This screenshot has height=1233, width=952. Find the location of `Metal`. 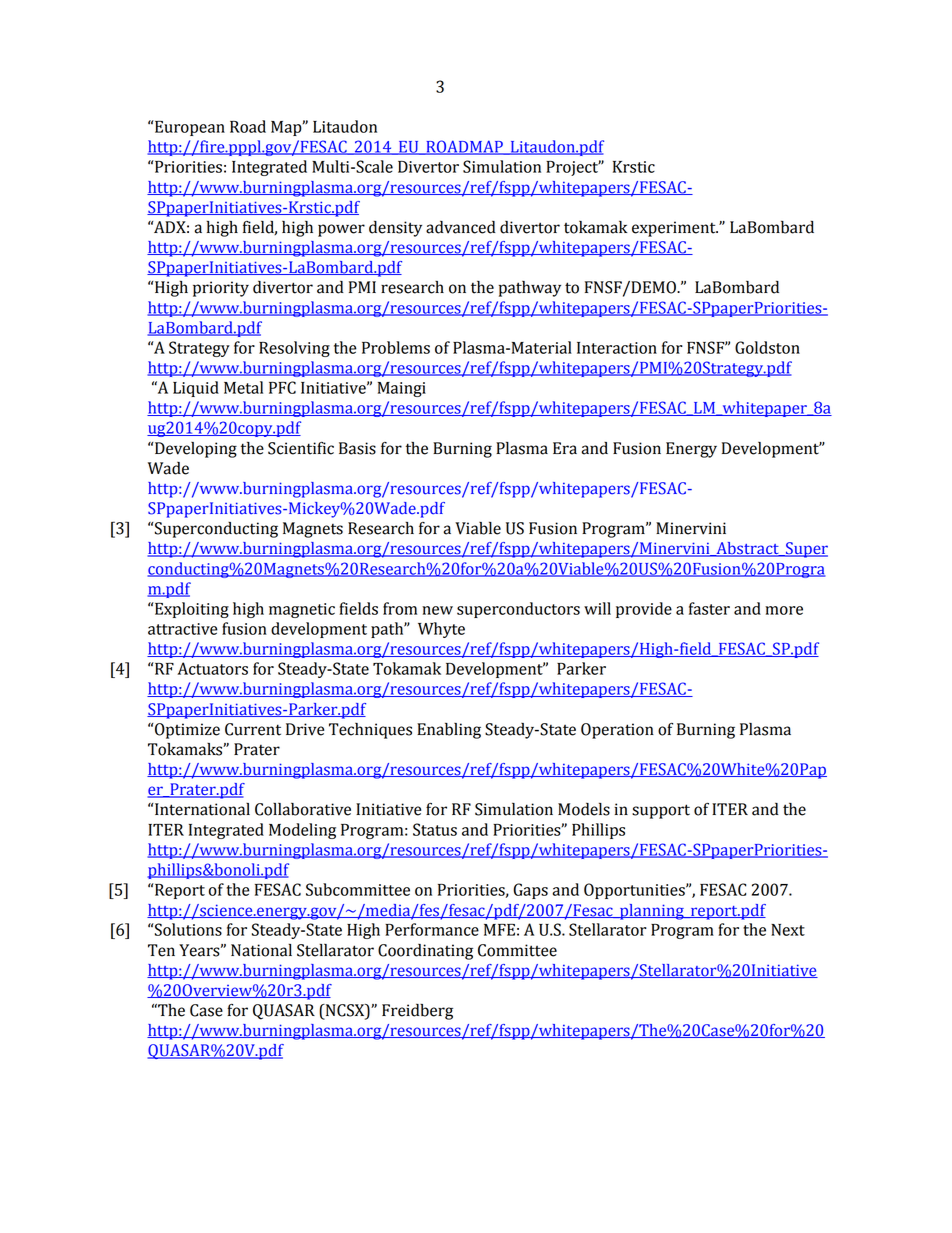

Metal is located at coordinates (243, 387).
